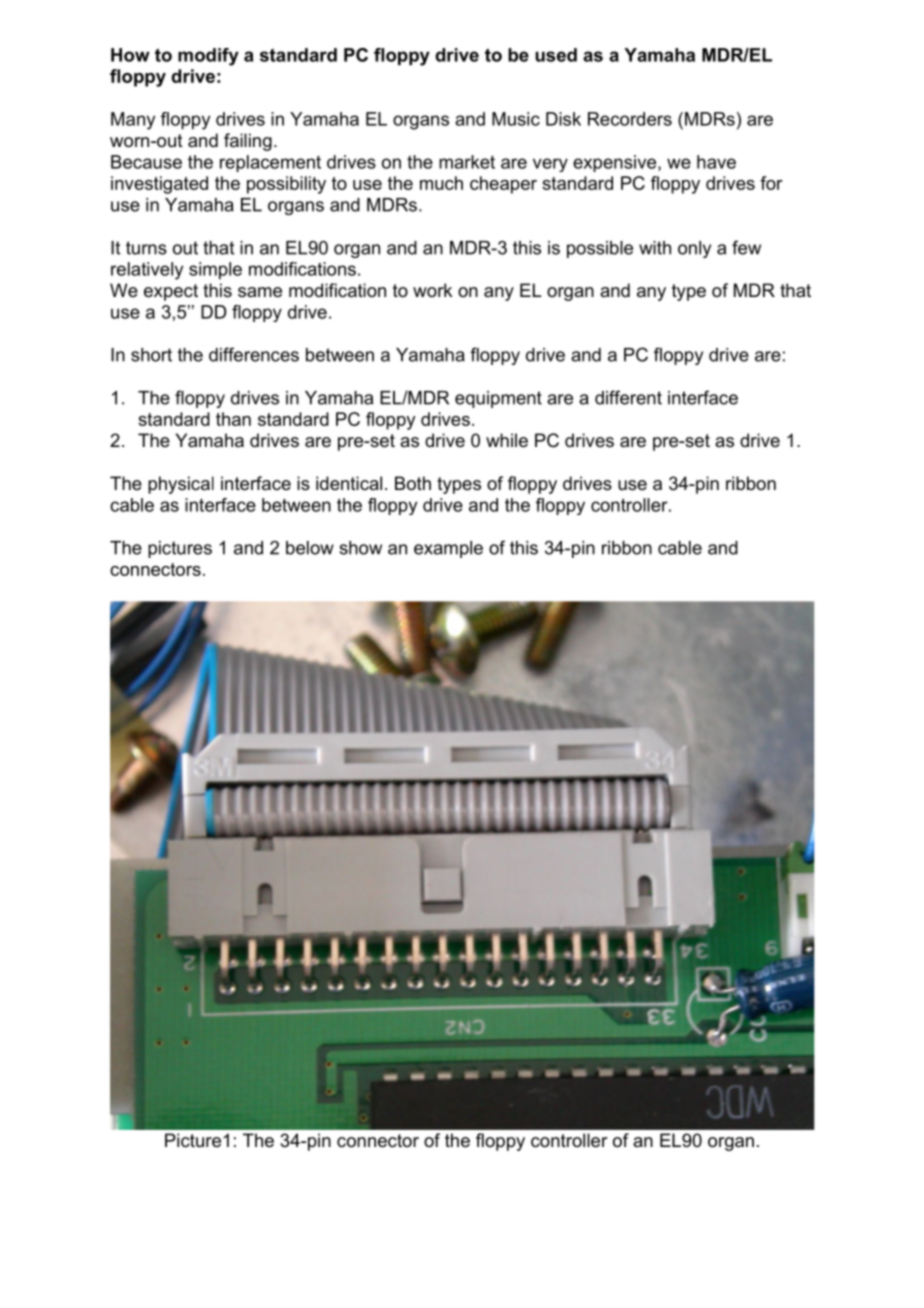 The image size is (924, 1308). Describe the element at coordinates (556, 55) in the screenshot. I see `used` at that location.
